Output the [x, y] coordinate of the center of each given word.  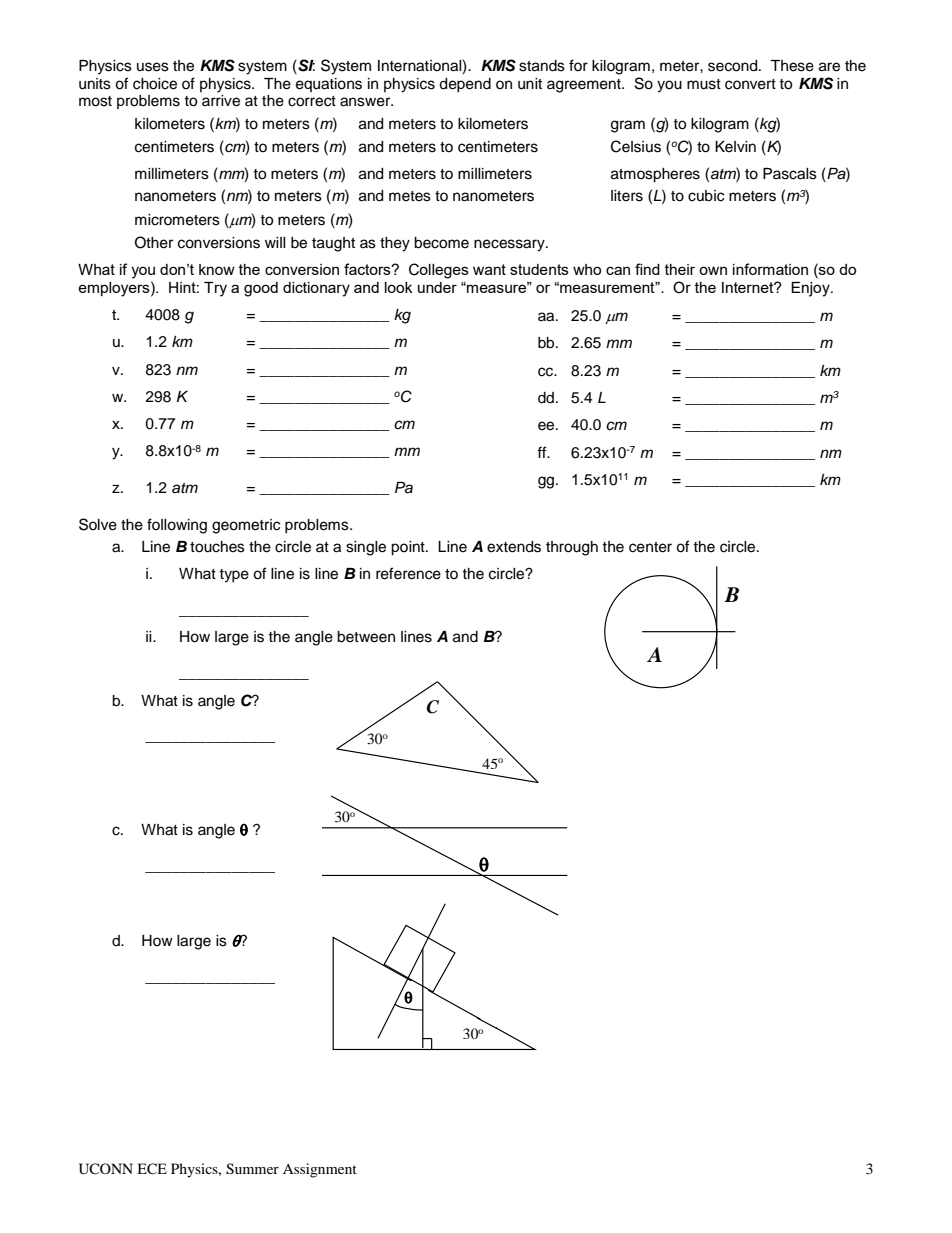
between [366, 637]
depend [465, 85]
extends [514, 547]
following [177, 526]
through [572, 548]
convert [750, 84]
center [650, 547]
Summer [252, 1169]
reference [408, 573]
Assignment [320, 1170]
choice [155, 84]
